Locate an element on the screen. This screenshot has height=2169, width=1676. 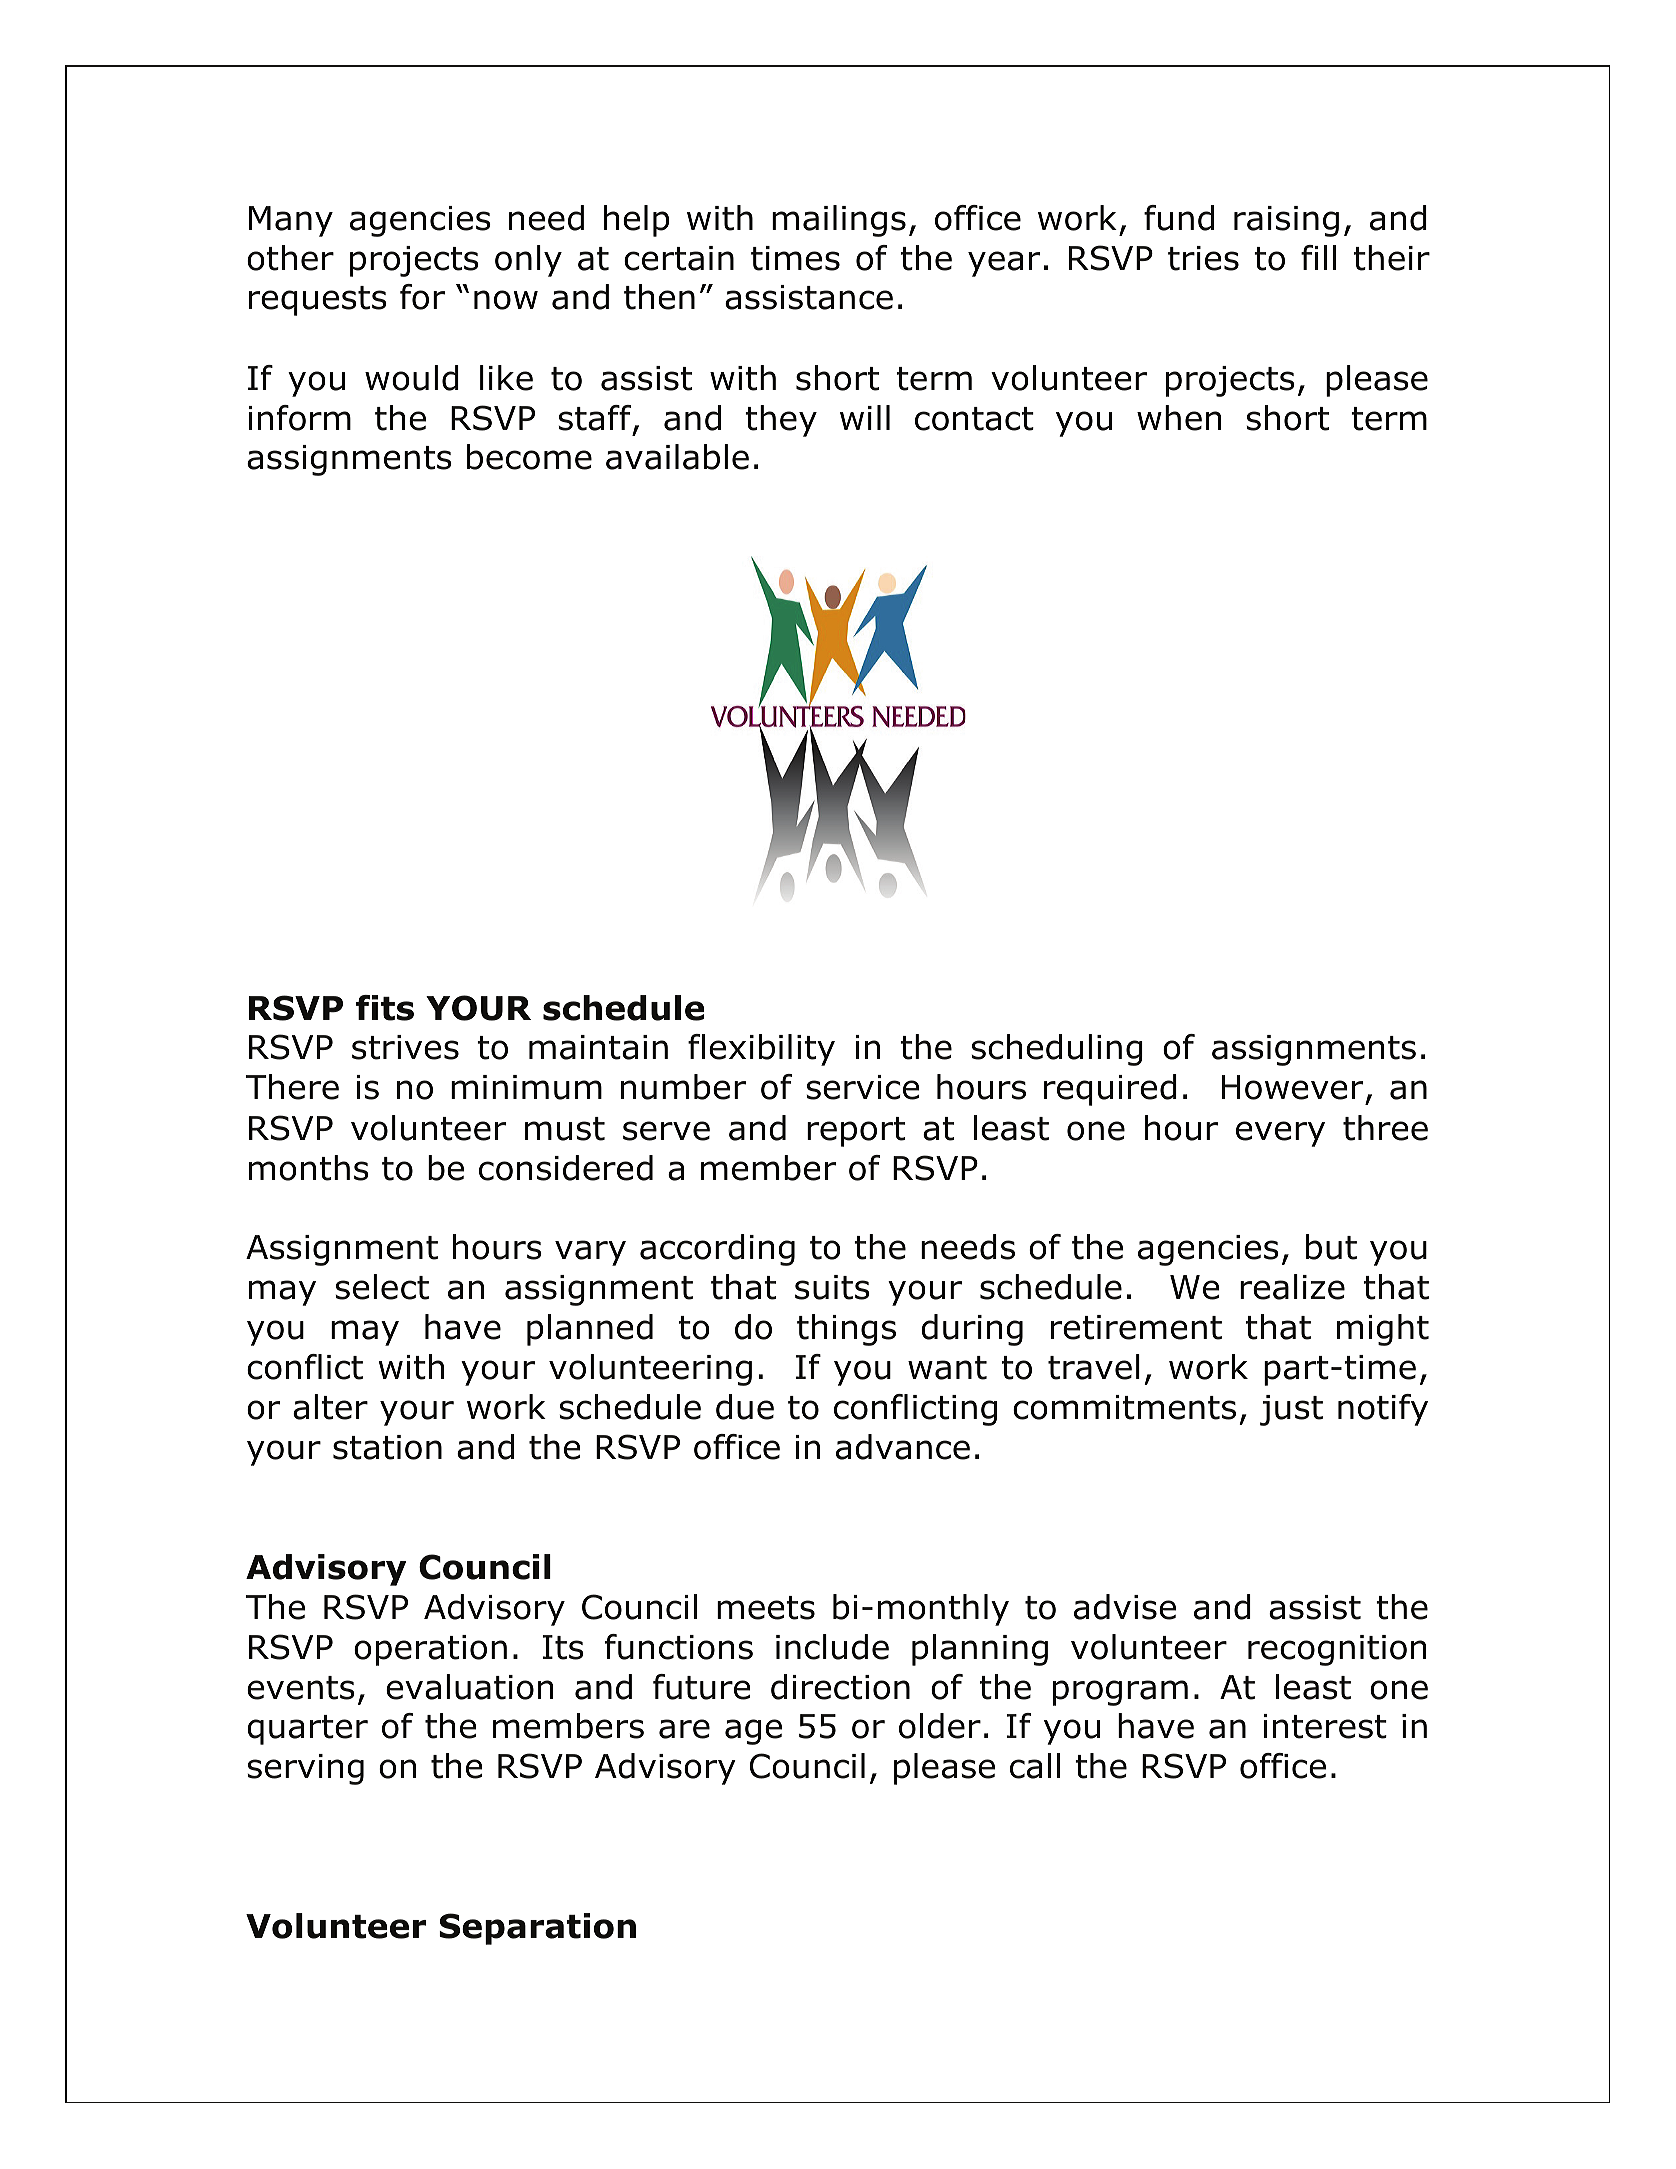
tries is located at coordinates (1203, 258).
